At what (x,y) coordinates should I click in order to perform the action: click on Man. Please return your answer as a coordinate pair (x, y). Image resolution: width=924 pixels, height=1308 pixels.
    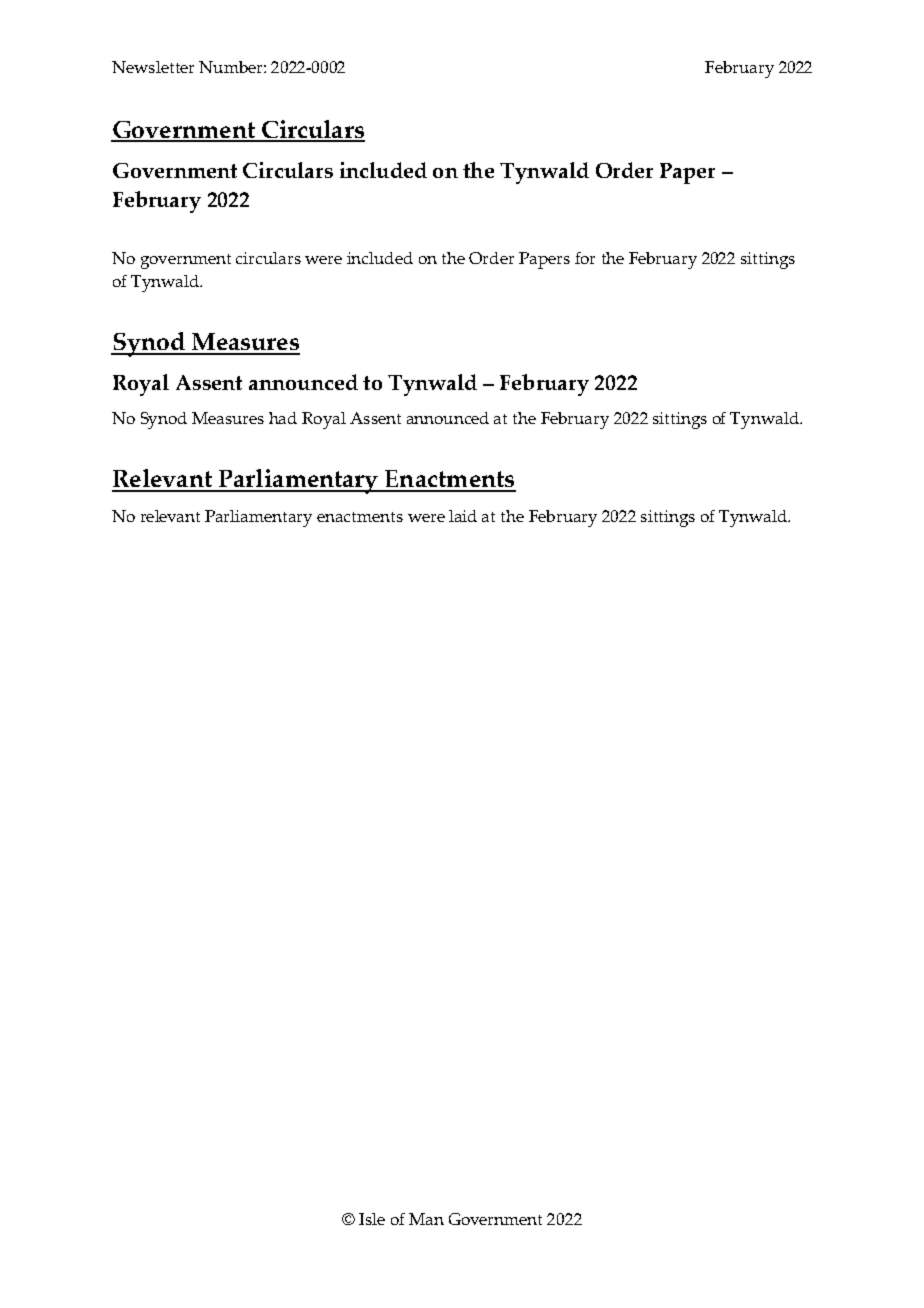
    Looking at the image, I should click on (426, 1219).
